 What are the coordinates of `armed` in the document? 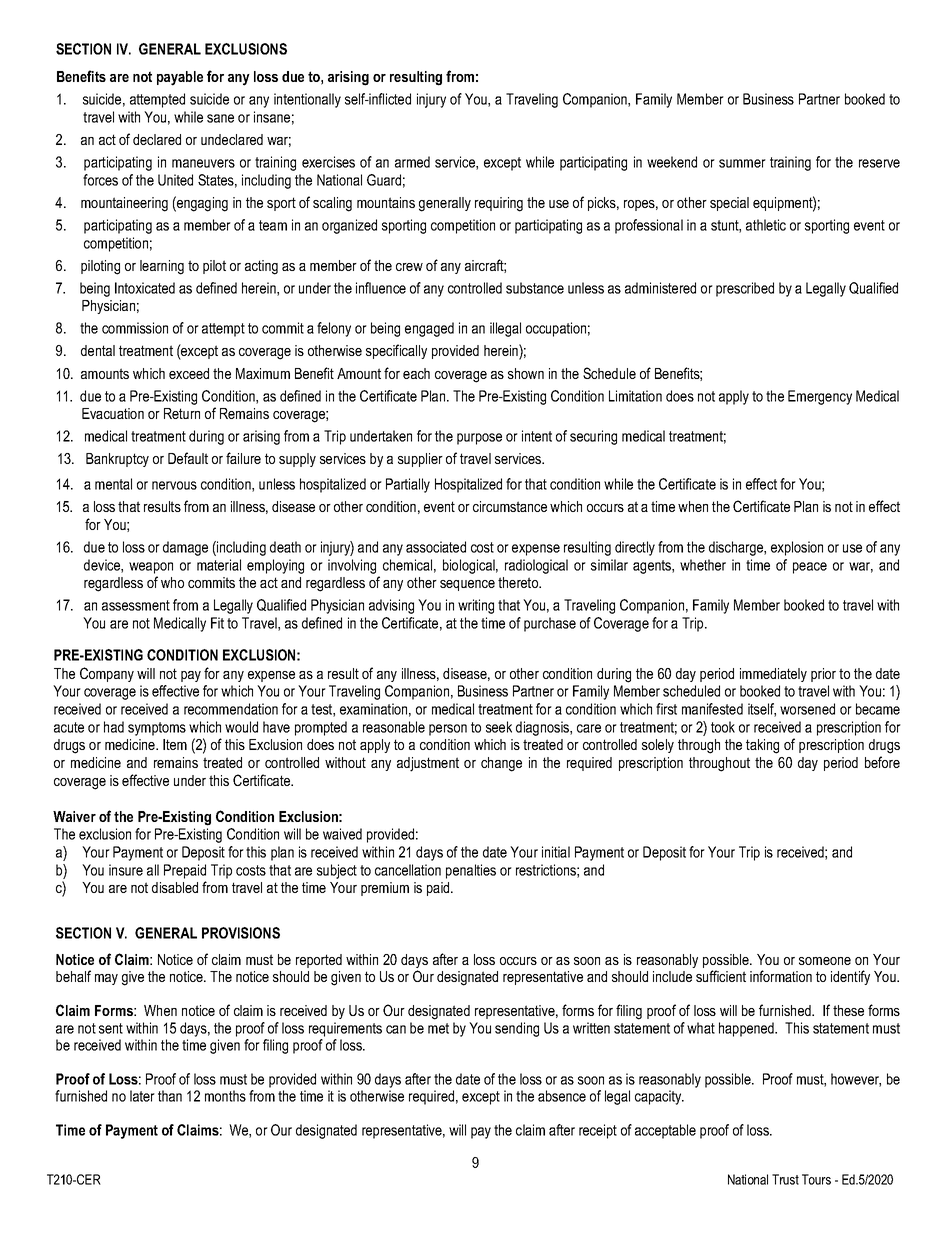 It's located at (412, 162).
